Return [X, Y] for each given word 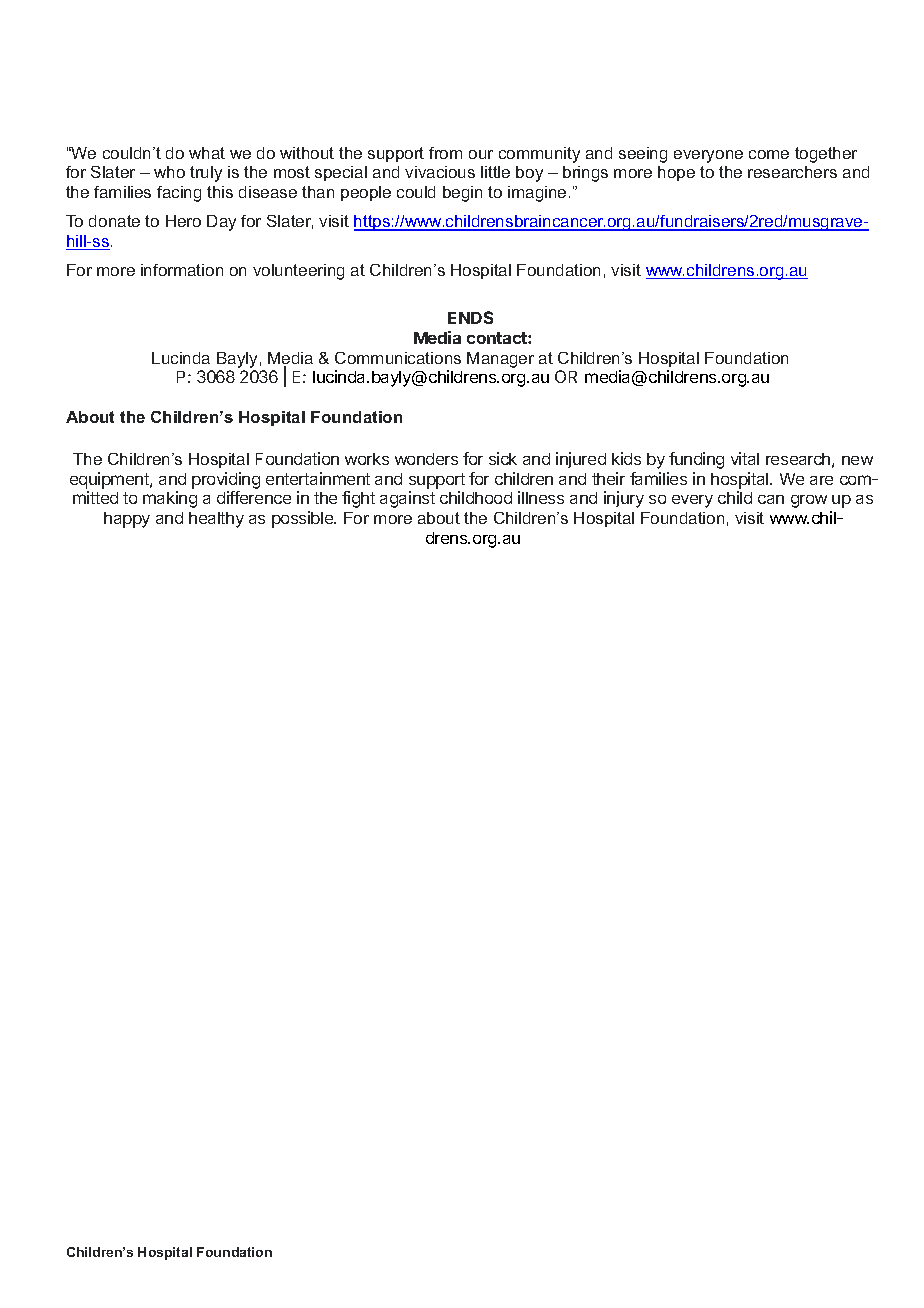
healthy [216, 520]
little [495, 172]
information [182, 270]
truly [206, 174]
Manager [500, 360]
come [769, 154]
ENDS [470, 317]
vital [745, 458]
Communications [398, 358]
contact [498, 338]
